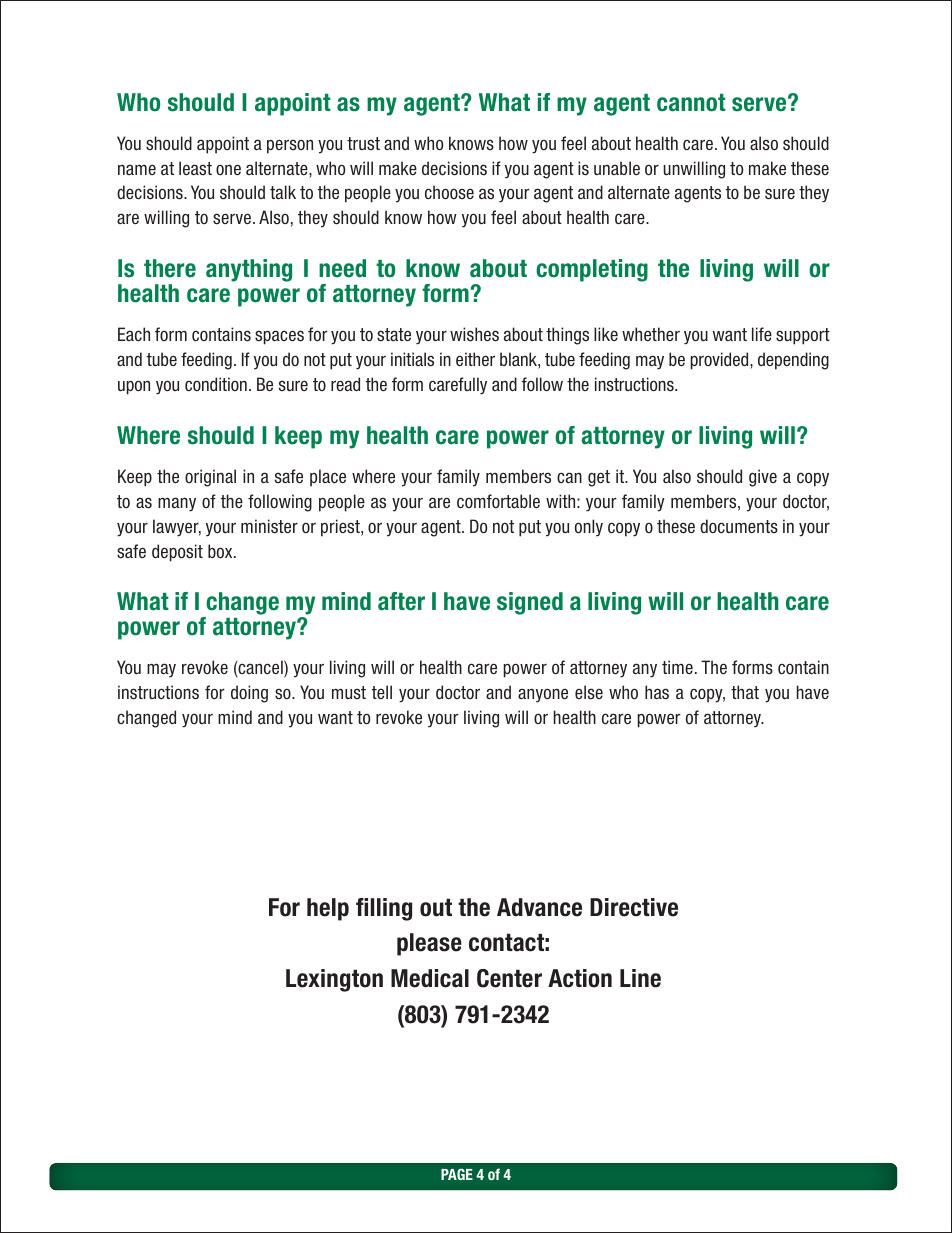  Describe the element at coordinates (677, 667) in the screenshot. I see `time` at that location.
